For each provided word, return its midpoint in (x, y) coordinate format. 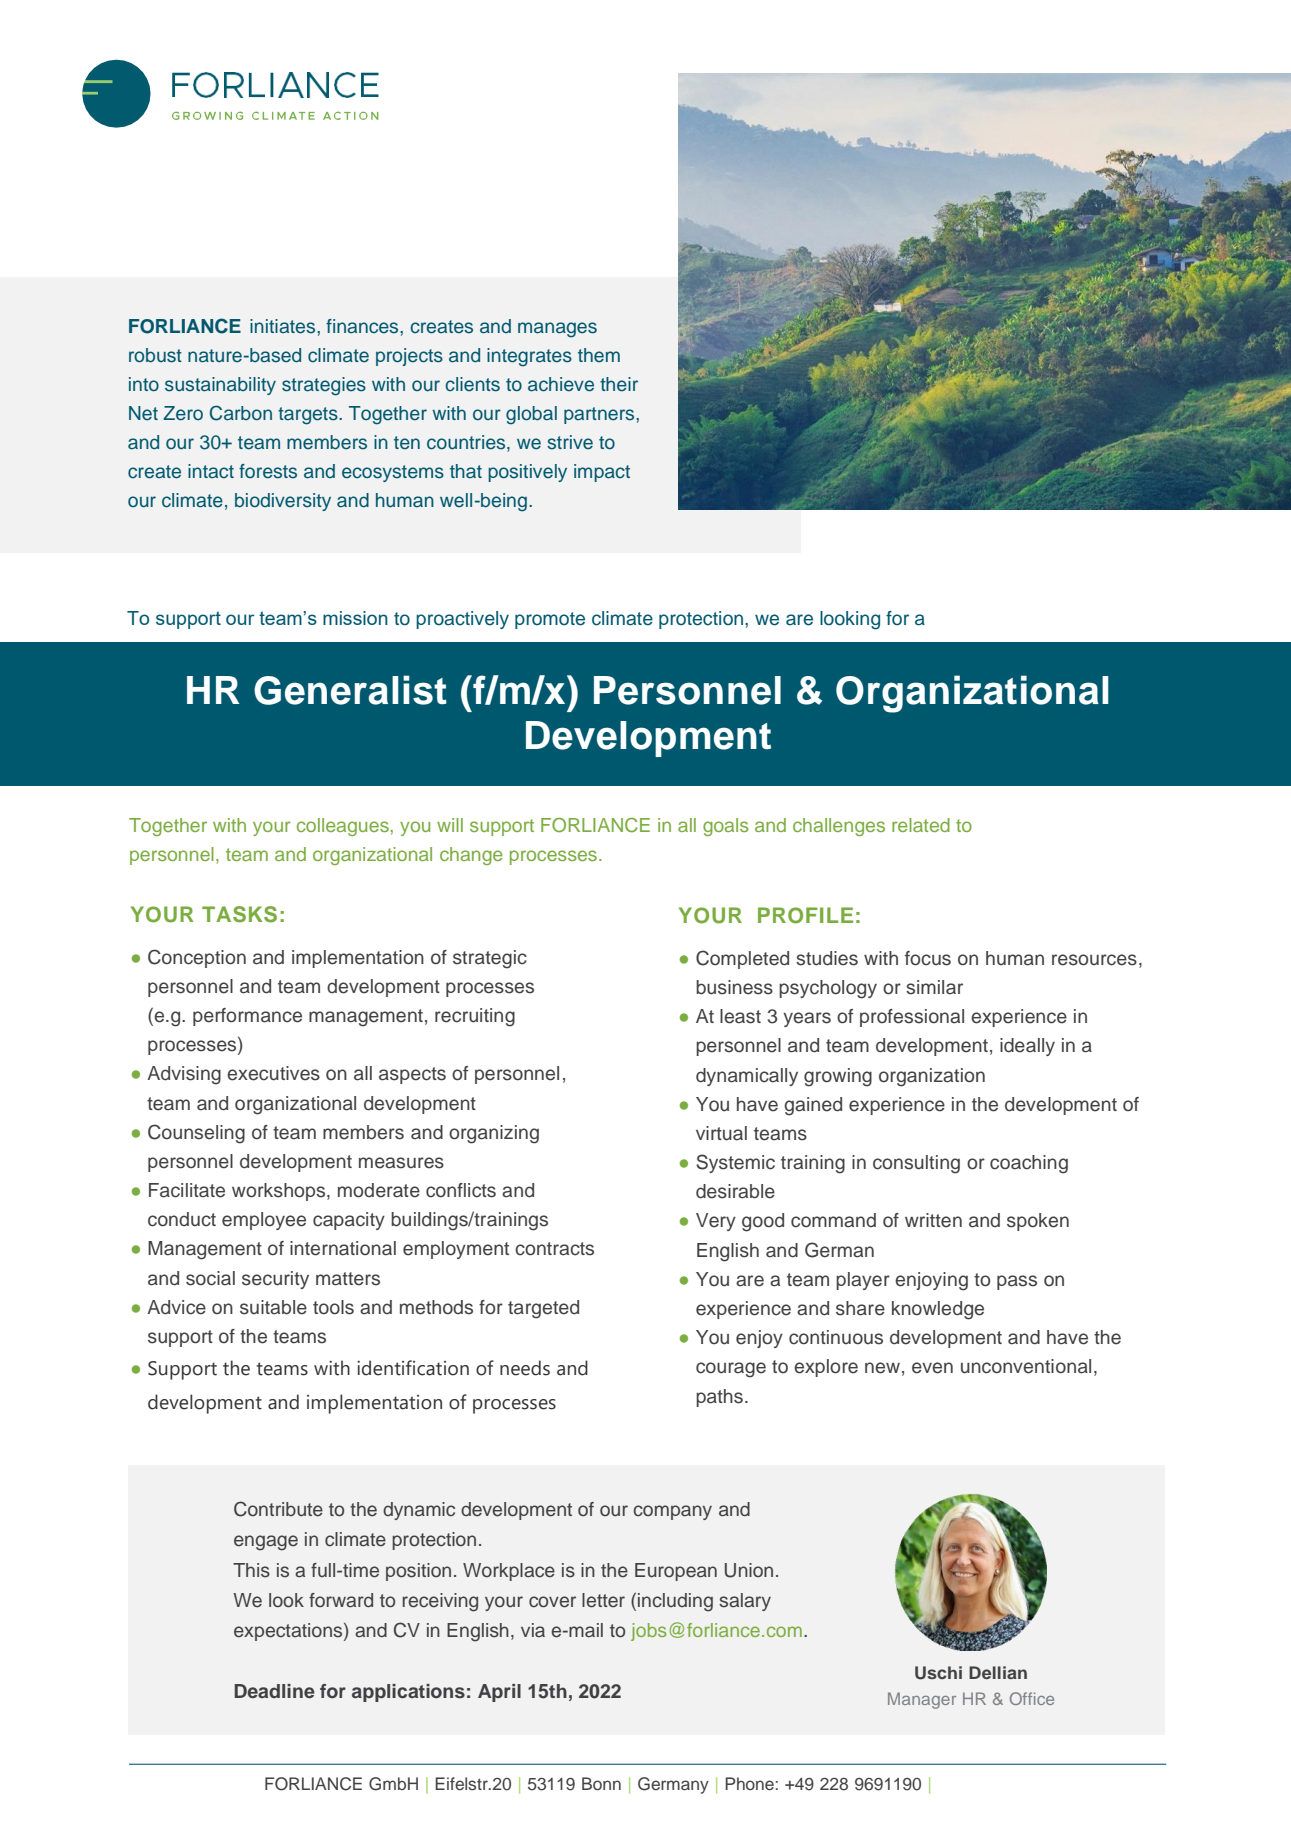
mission (355, 618)
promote (550, 620)
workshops (280, 1192)
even (932, 1368)
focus (928, 958)
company (672, 1512)
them (599, 355)
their (619, 384)
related (921, 825)
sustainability (220, 386)
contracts (554, 1249)
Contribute (278, 1509)
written (933, 1220)
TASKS (239, 914)
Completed (742, 959)
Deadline (274, 1691)
